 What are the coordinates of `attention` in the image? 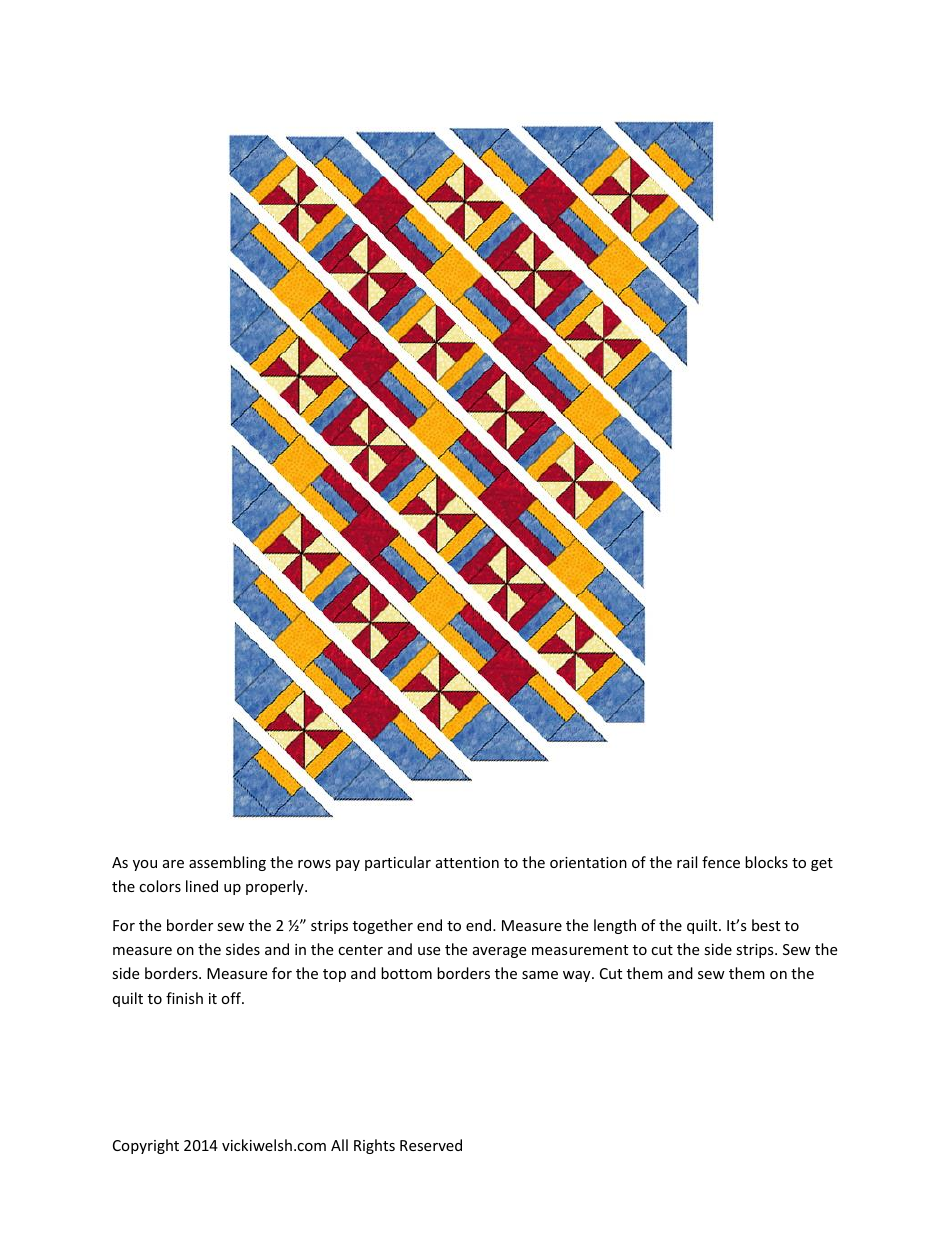 It's located at (467, 862).
